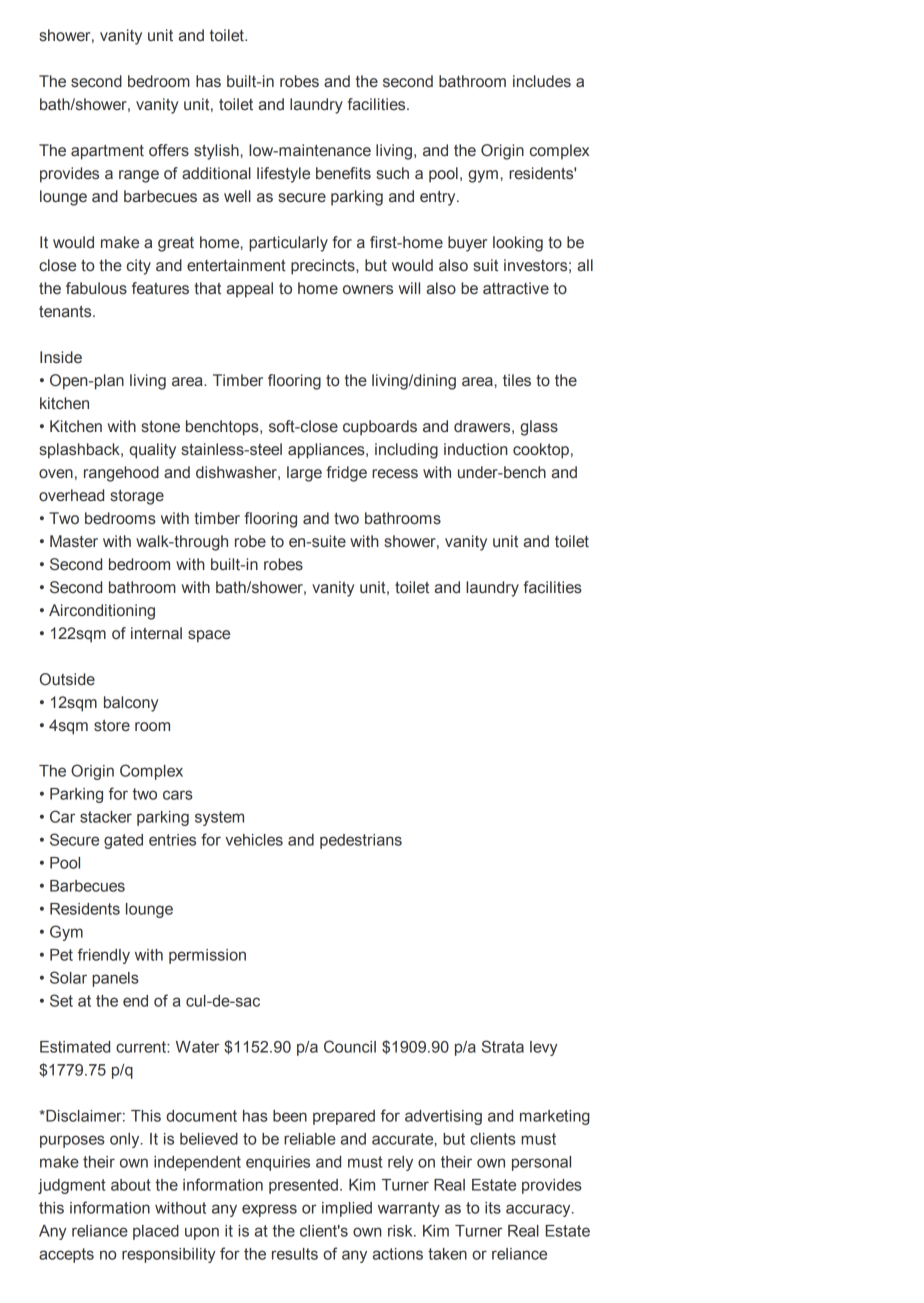 The image size is (924, 1303). I want to click on includes, so click(542, 81).
